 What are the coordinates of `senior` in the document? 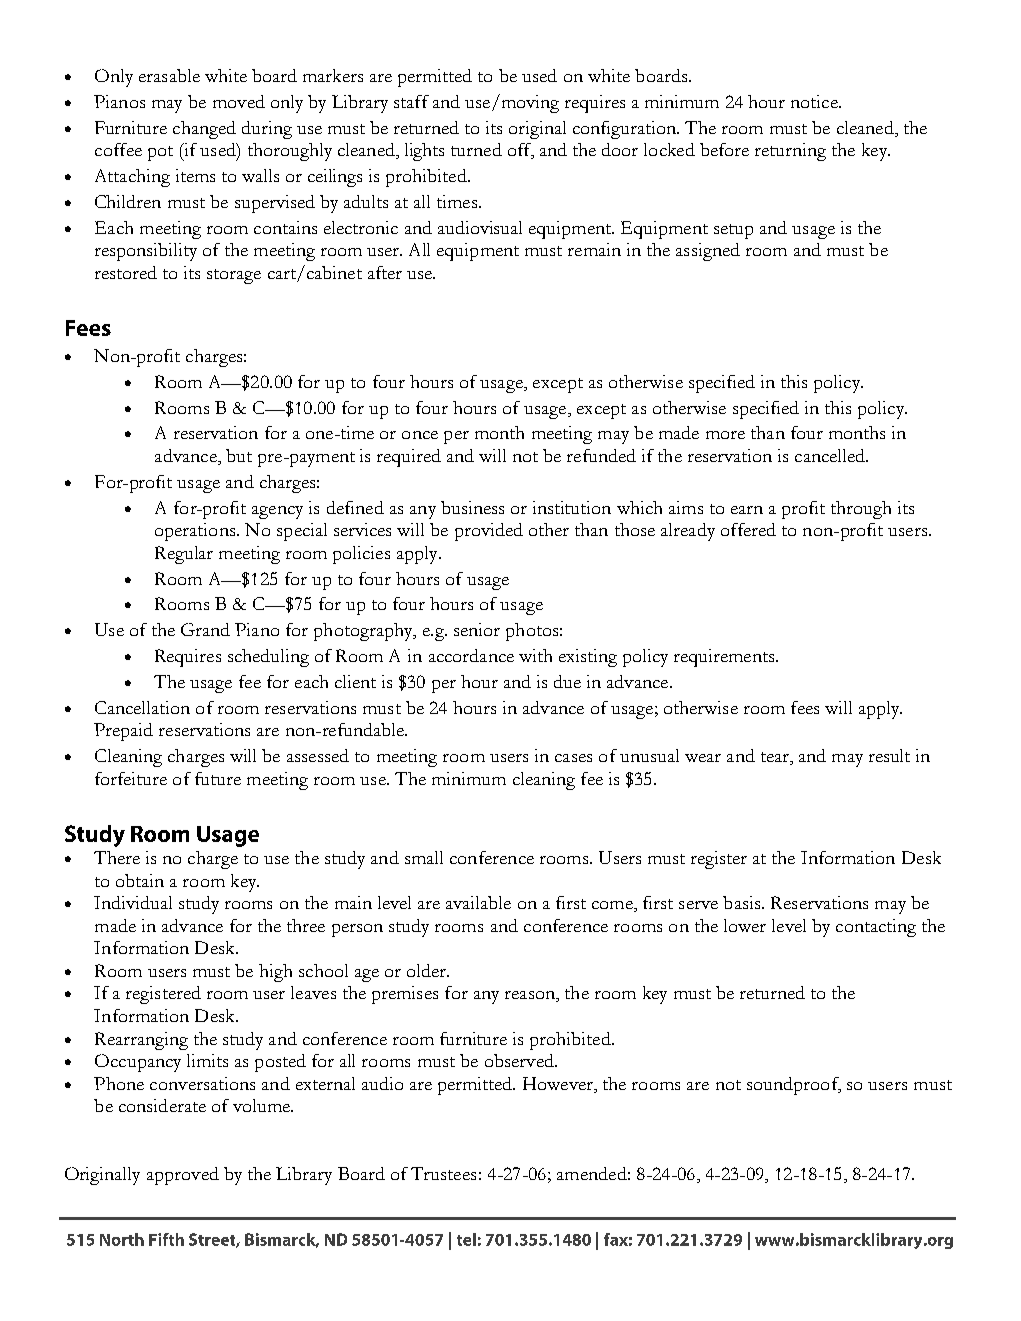 It's located at (477, 629).
